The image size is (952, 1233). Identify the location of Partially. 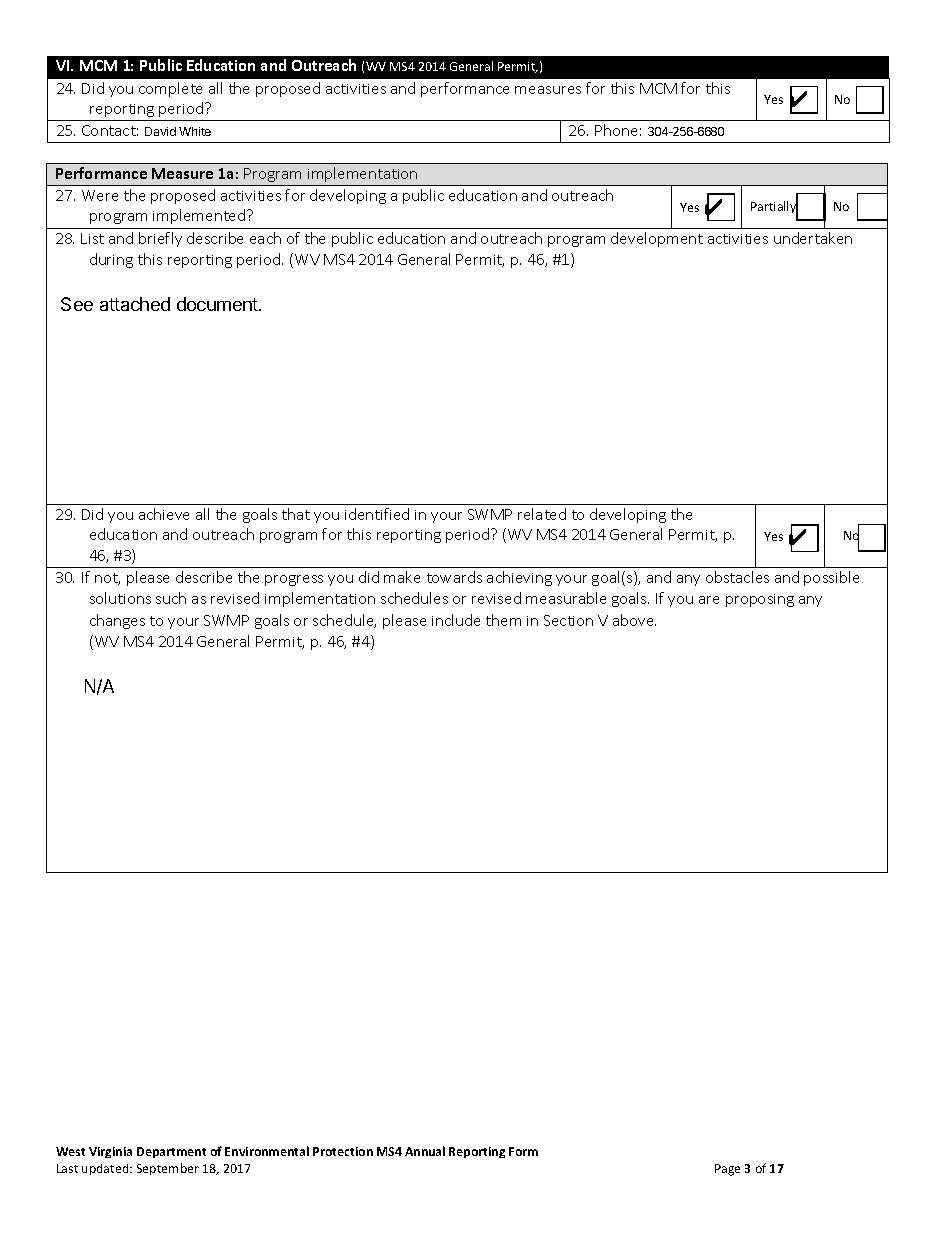
(774, 208).
